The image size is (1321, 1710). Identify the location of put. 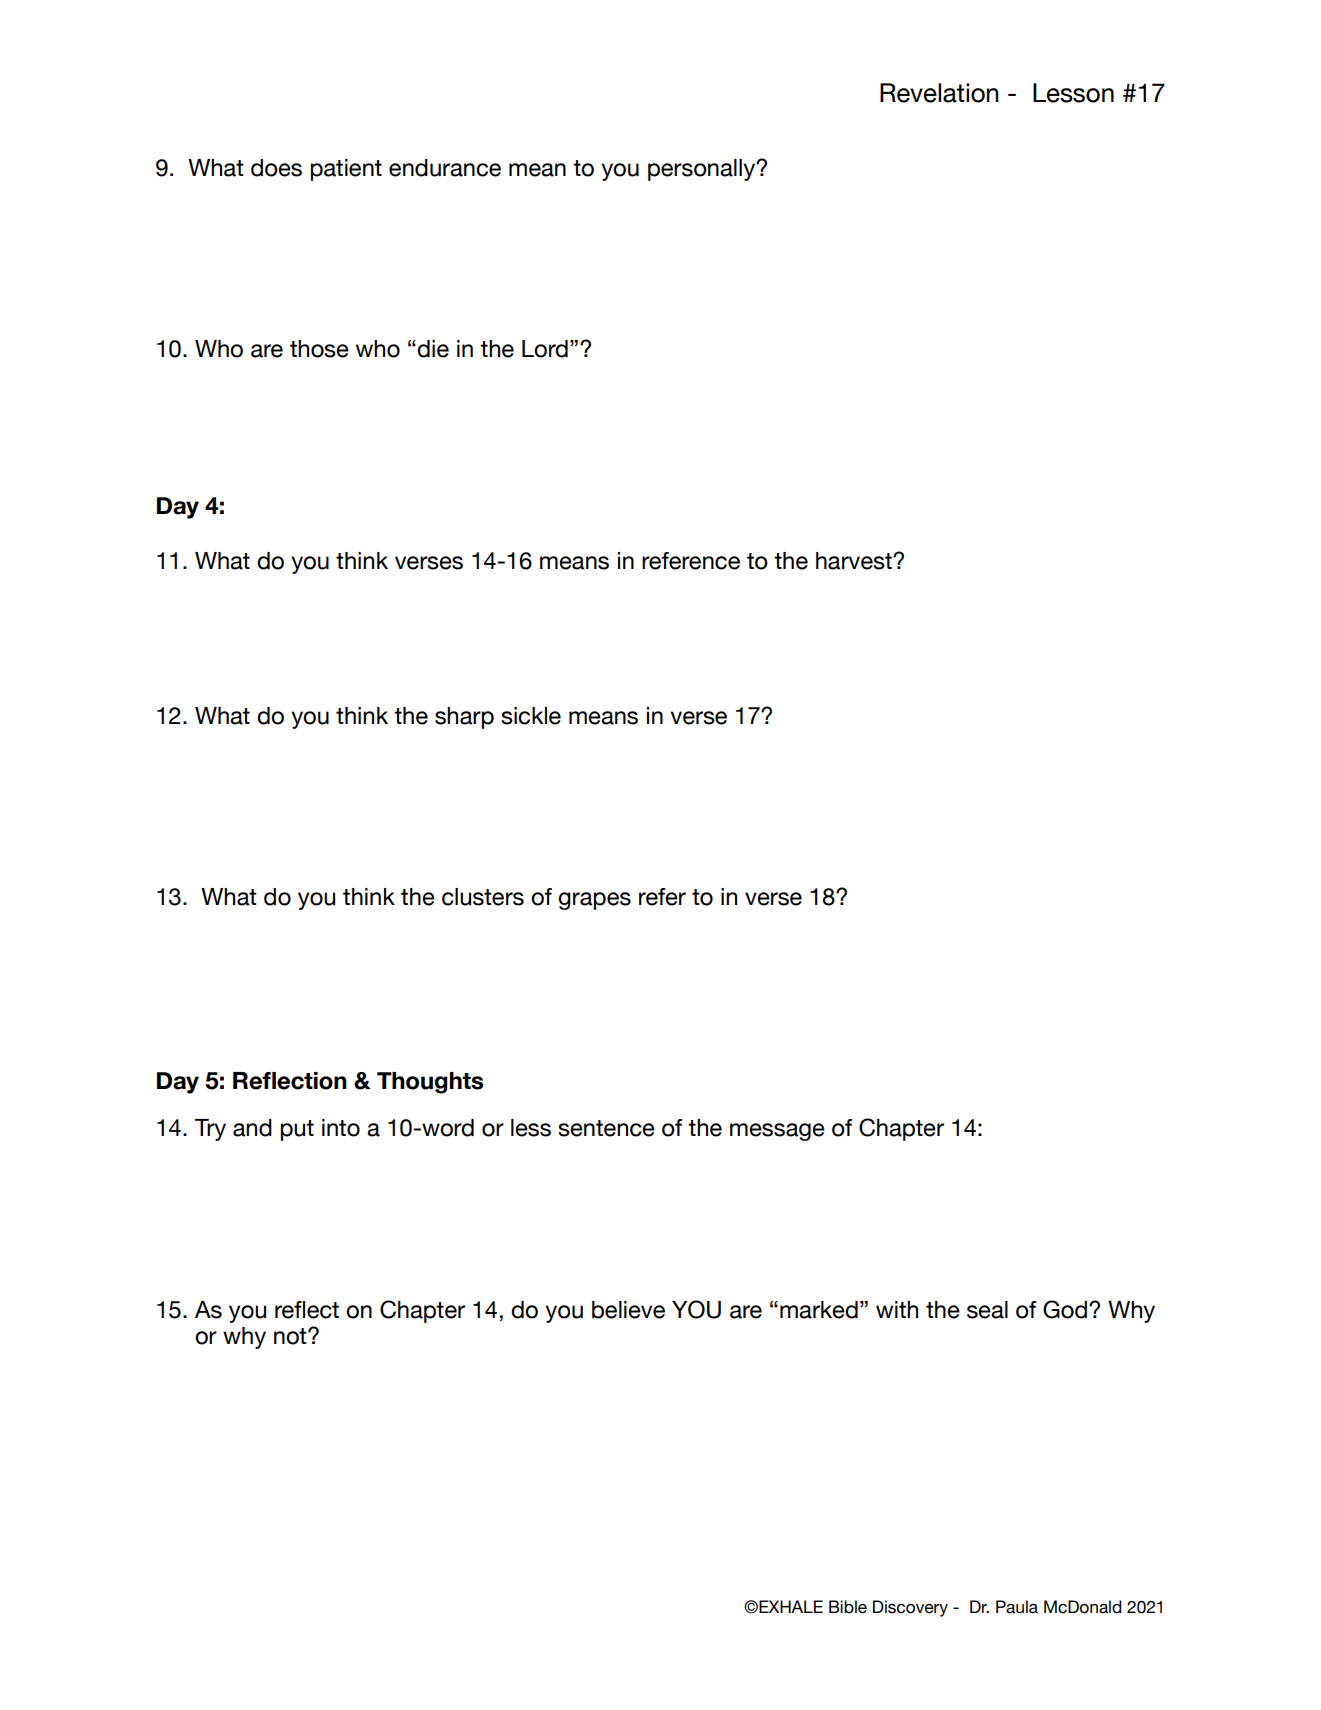
(297, 1130).
